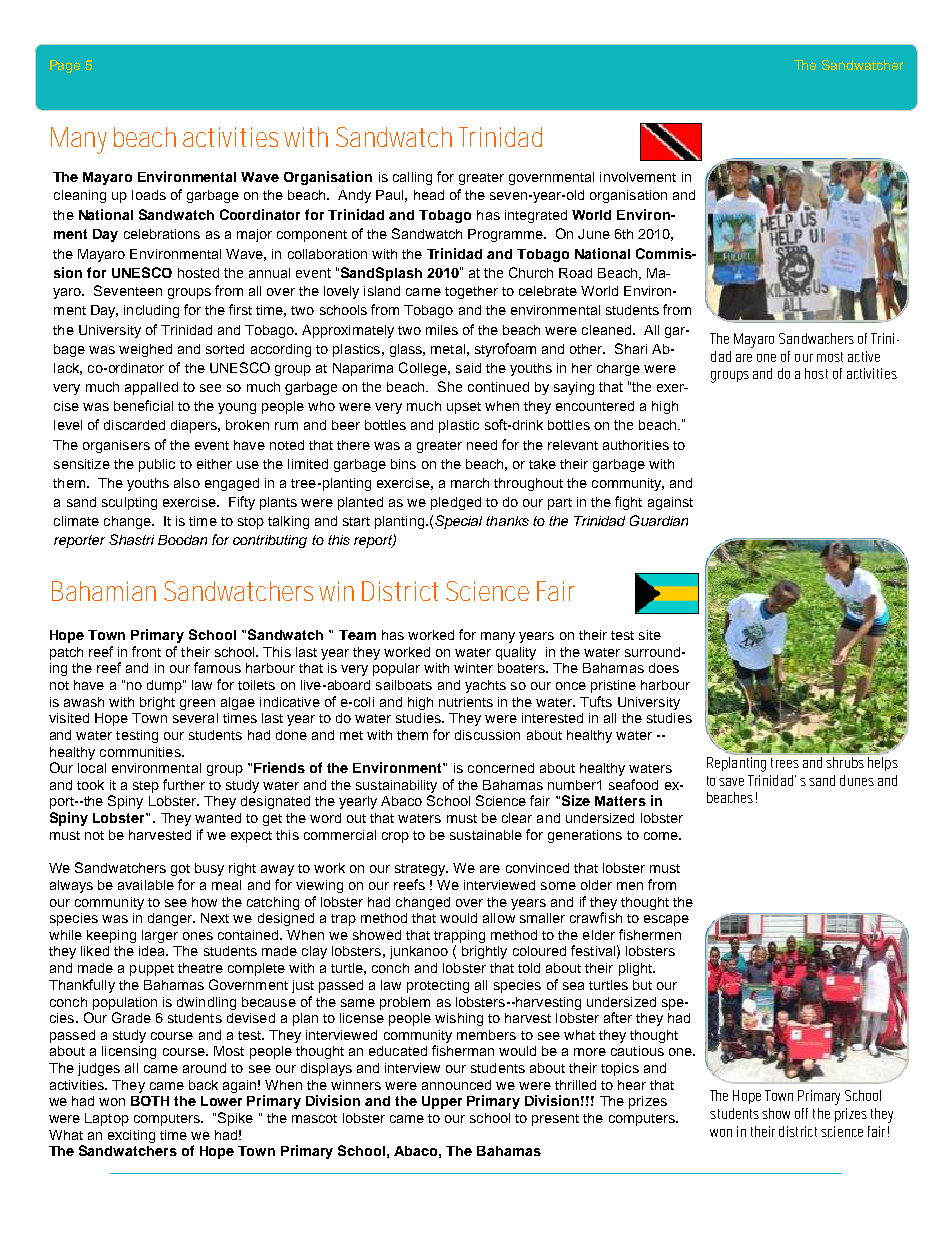 Image resolution: width=952 pixels, height=1233 pixels. Describe the element at coordinates (498, 387) in the screenshot. I see `continued` at that location.
